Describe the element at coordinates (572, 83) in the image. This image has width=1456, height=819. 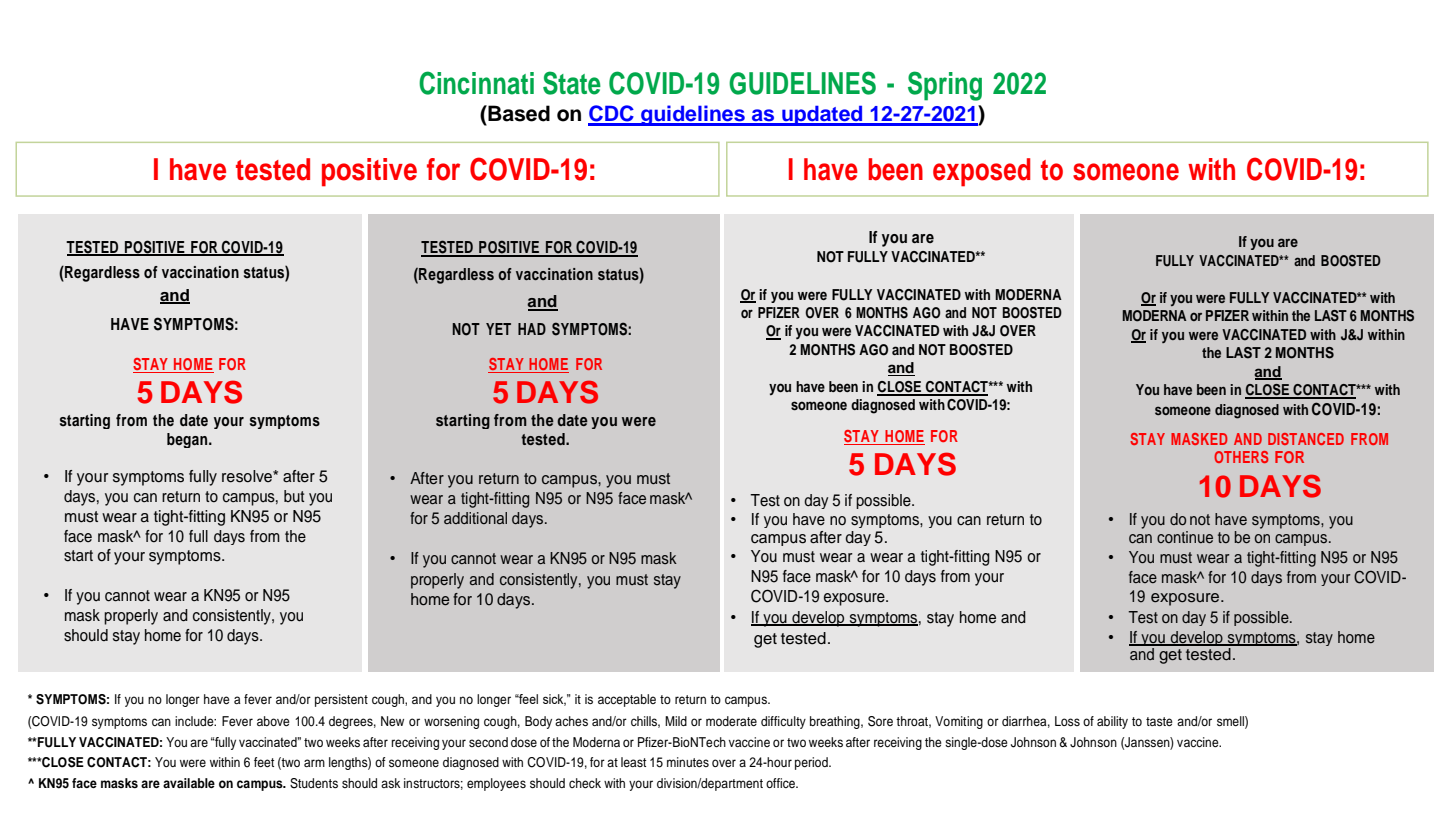
I see `State` at that location.
